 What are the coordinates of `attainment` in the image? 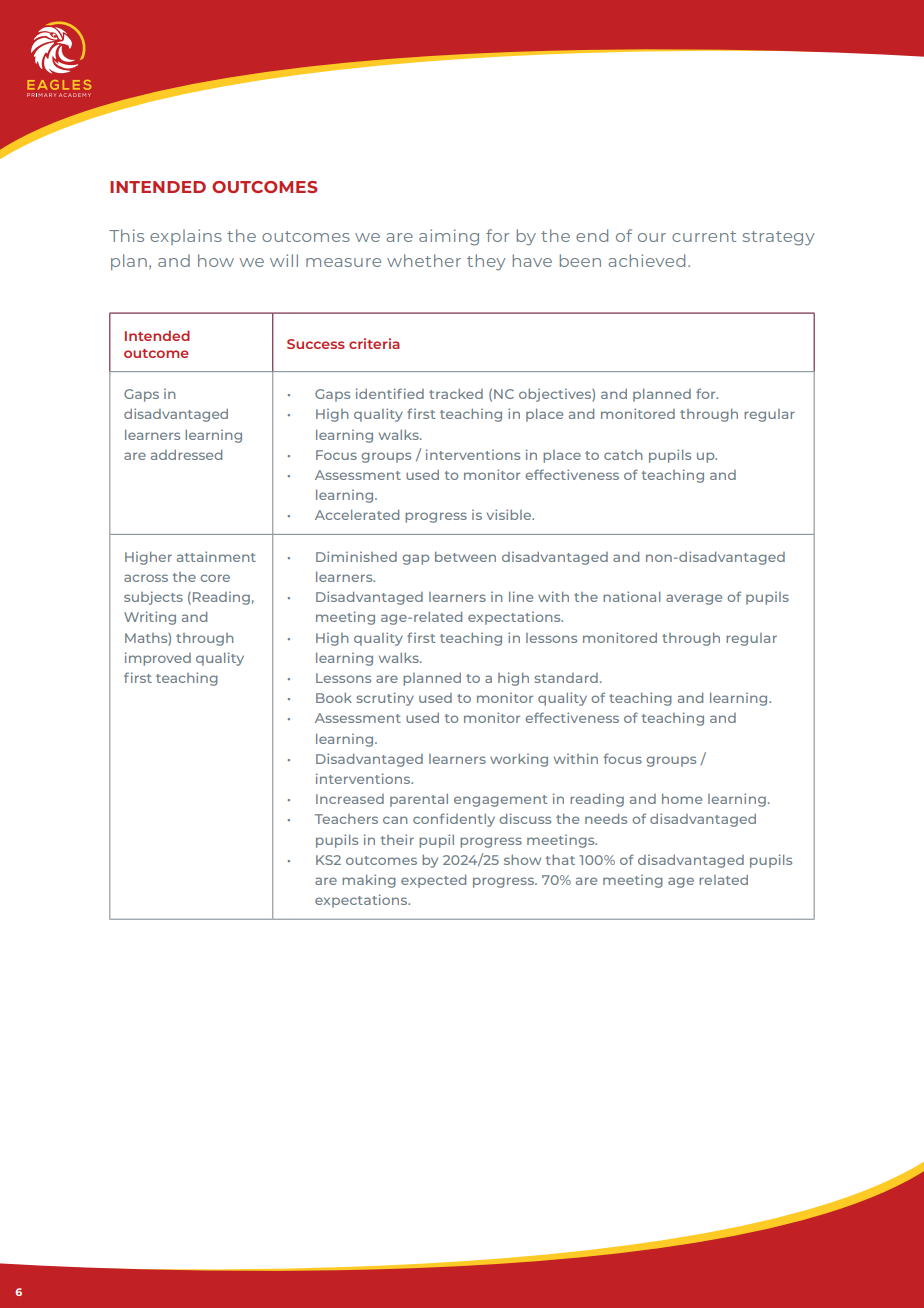 It's located at (216, 556).
